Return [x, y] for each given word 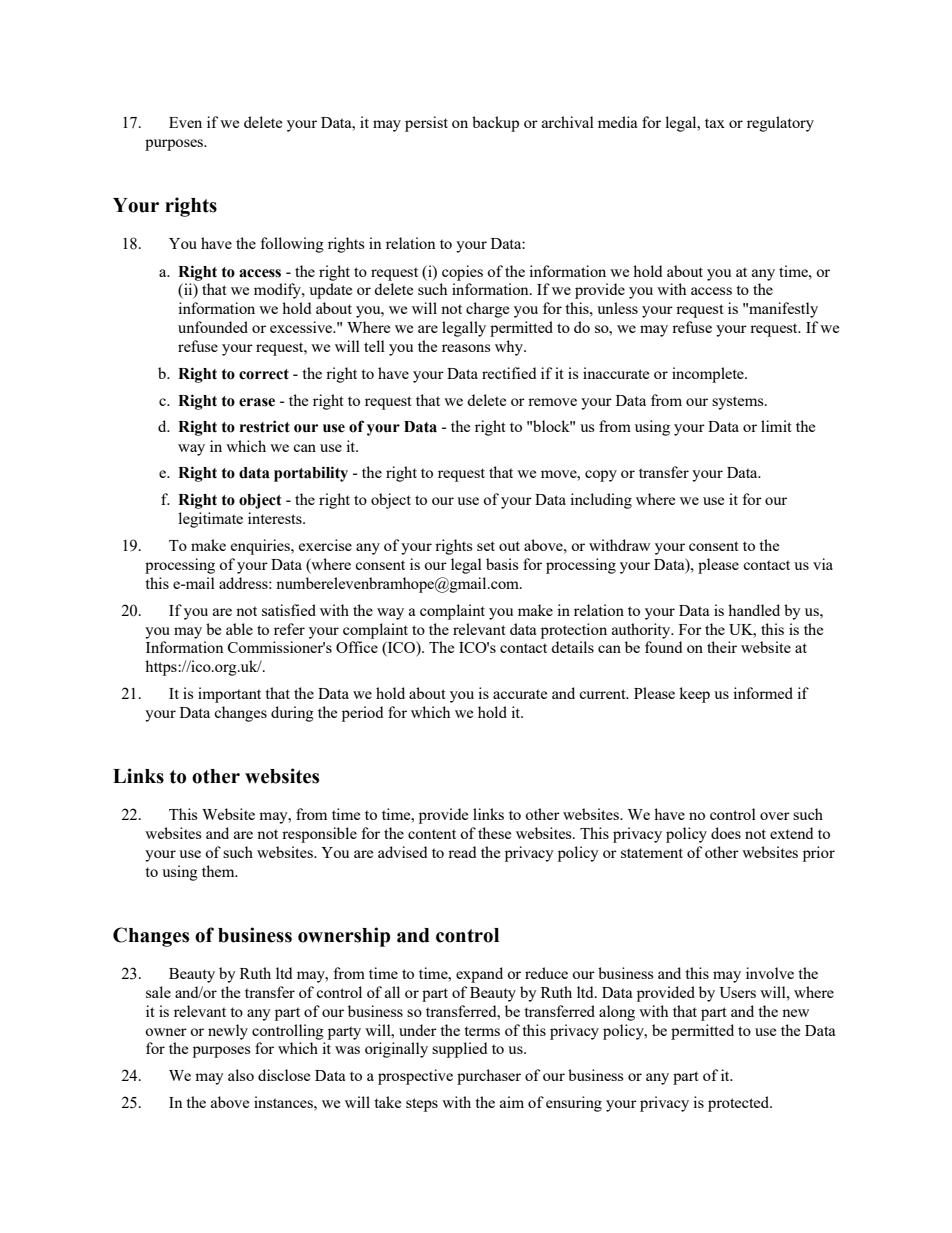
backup [495, 124]
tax [715, 123]
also [241, 1075]
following [292, 245]
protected [740, 1104]
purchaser [489, 1077]
